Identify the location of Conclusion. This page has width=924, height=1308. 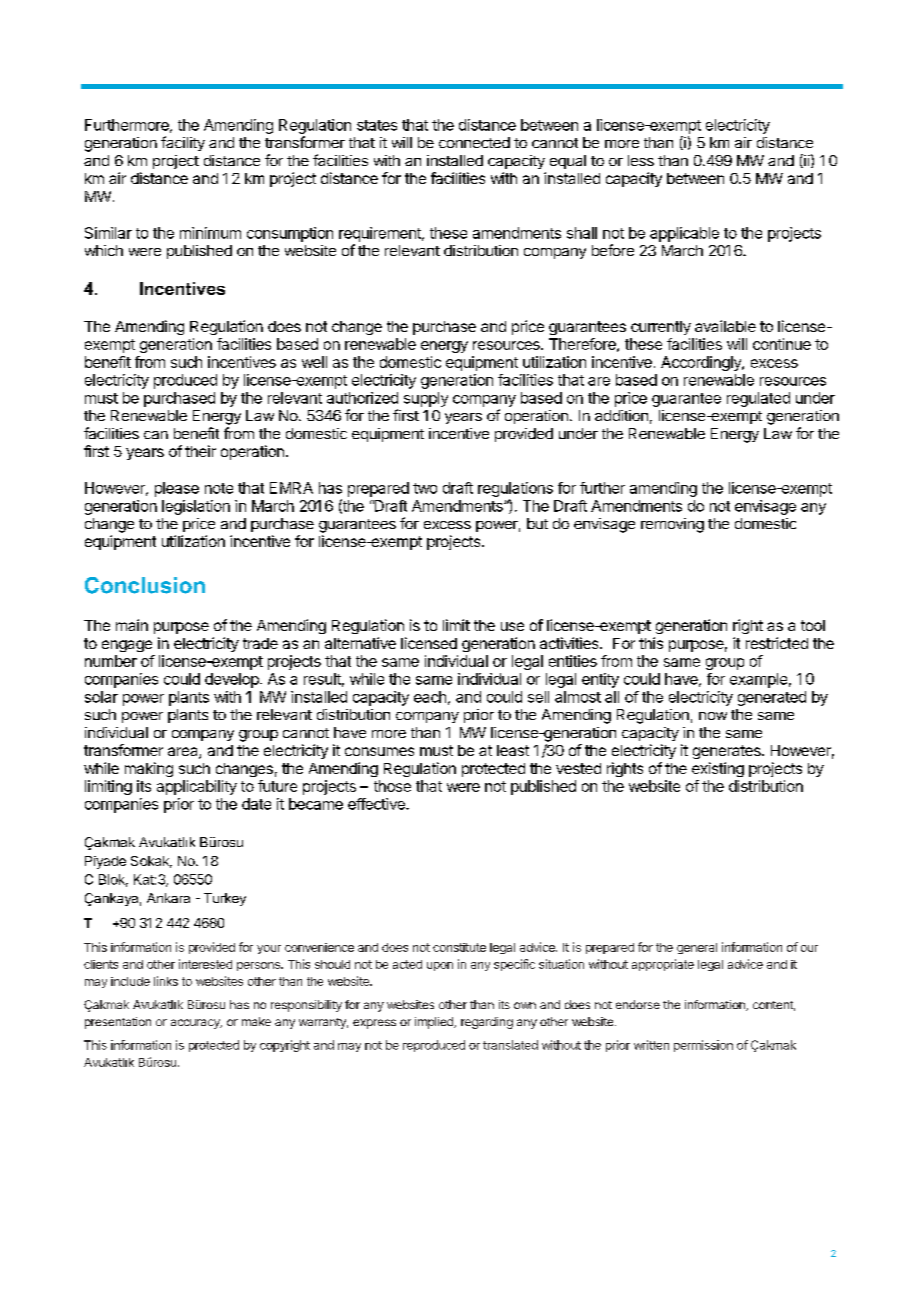
(145, 585).
